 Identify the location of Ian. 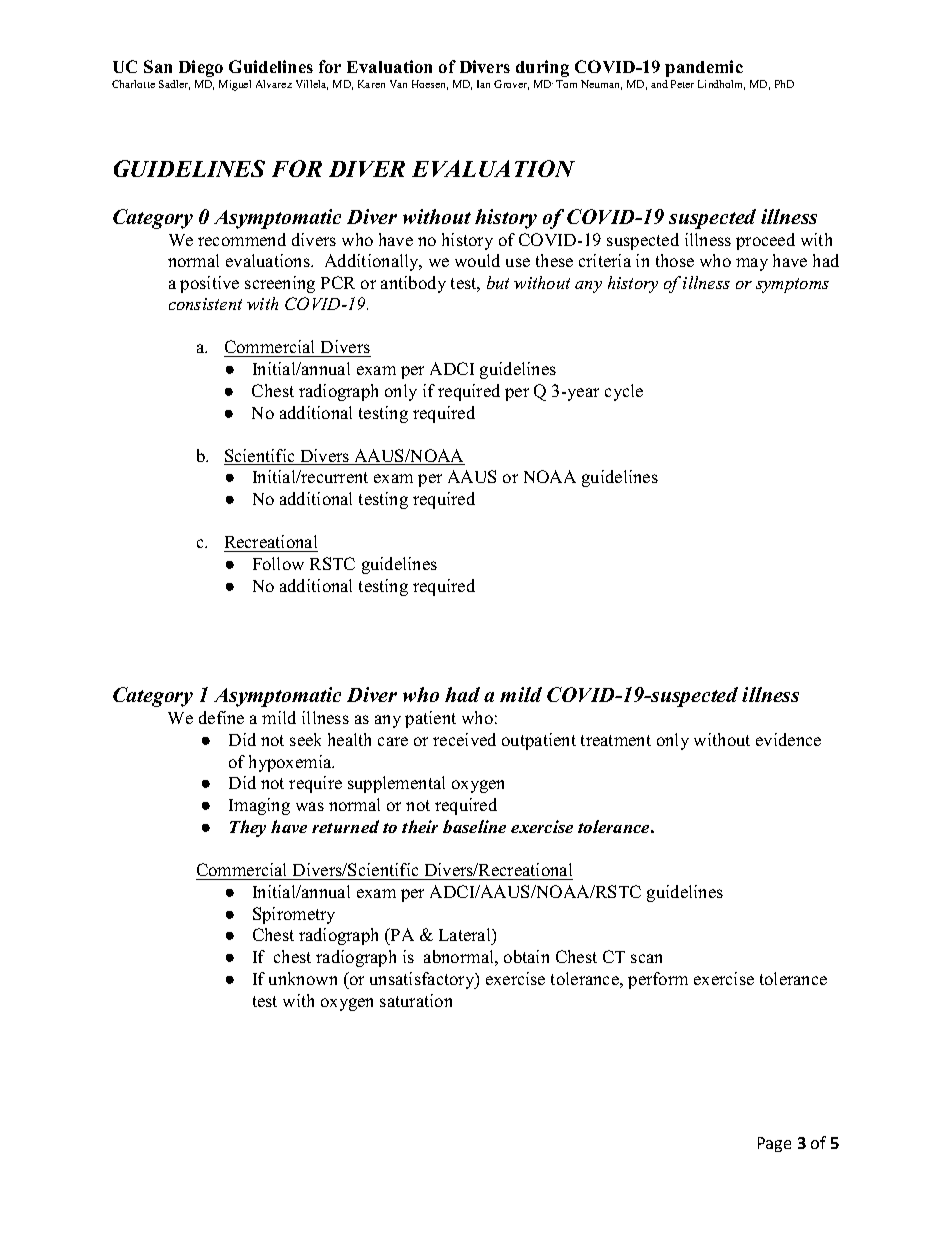
(483, 84).
